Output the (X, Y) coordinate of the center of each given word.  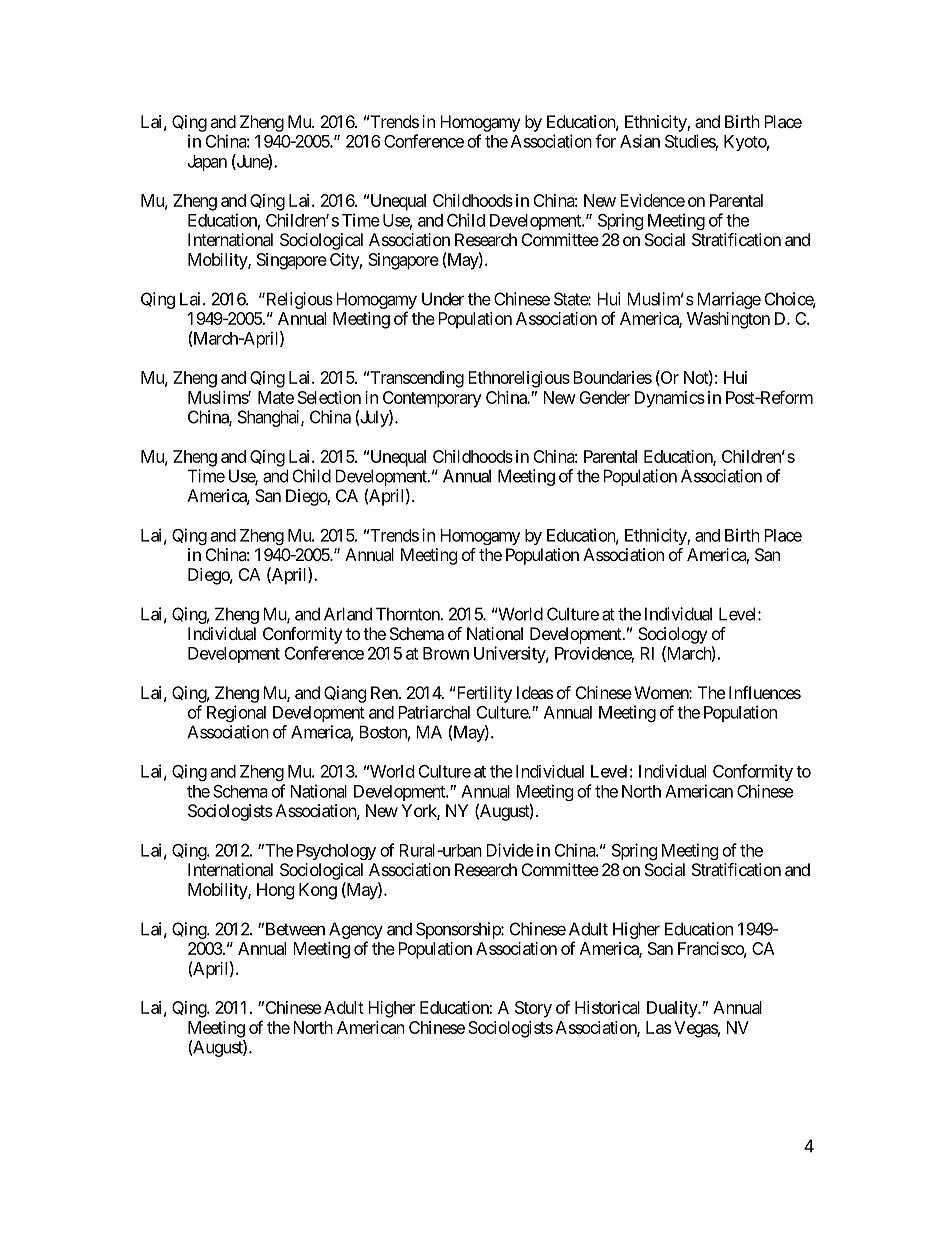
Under (443, 299)
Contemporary (432, 399)
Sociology (672, 635)
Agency (356, 930)
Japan (207, 163)
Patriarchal (434, 712)
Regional (236, 713)
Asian (640, 141)
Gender (604, 397)
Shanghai (270, 418)
